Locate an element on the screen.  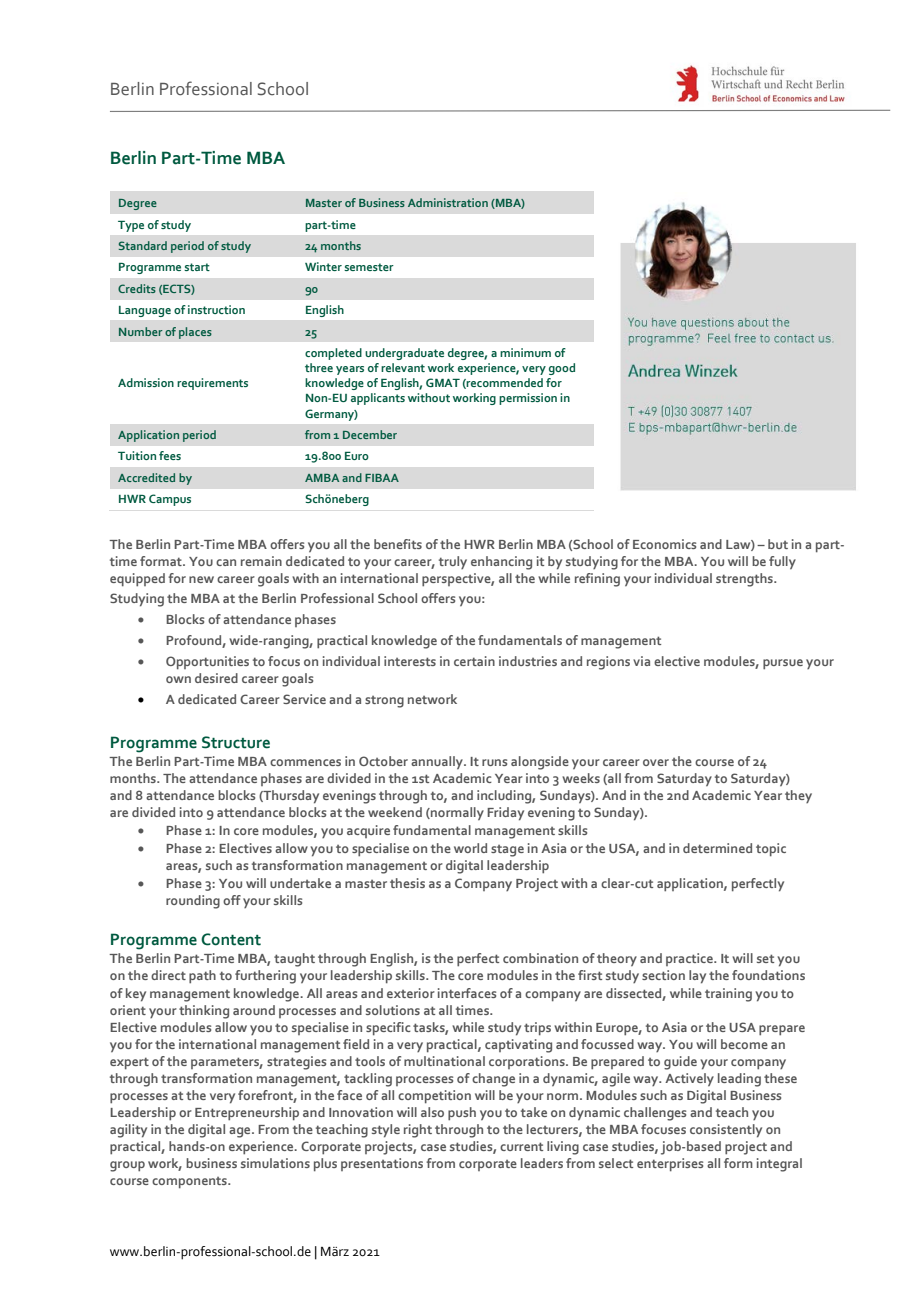
components is located at coordinates (190, 1183).
